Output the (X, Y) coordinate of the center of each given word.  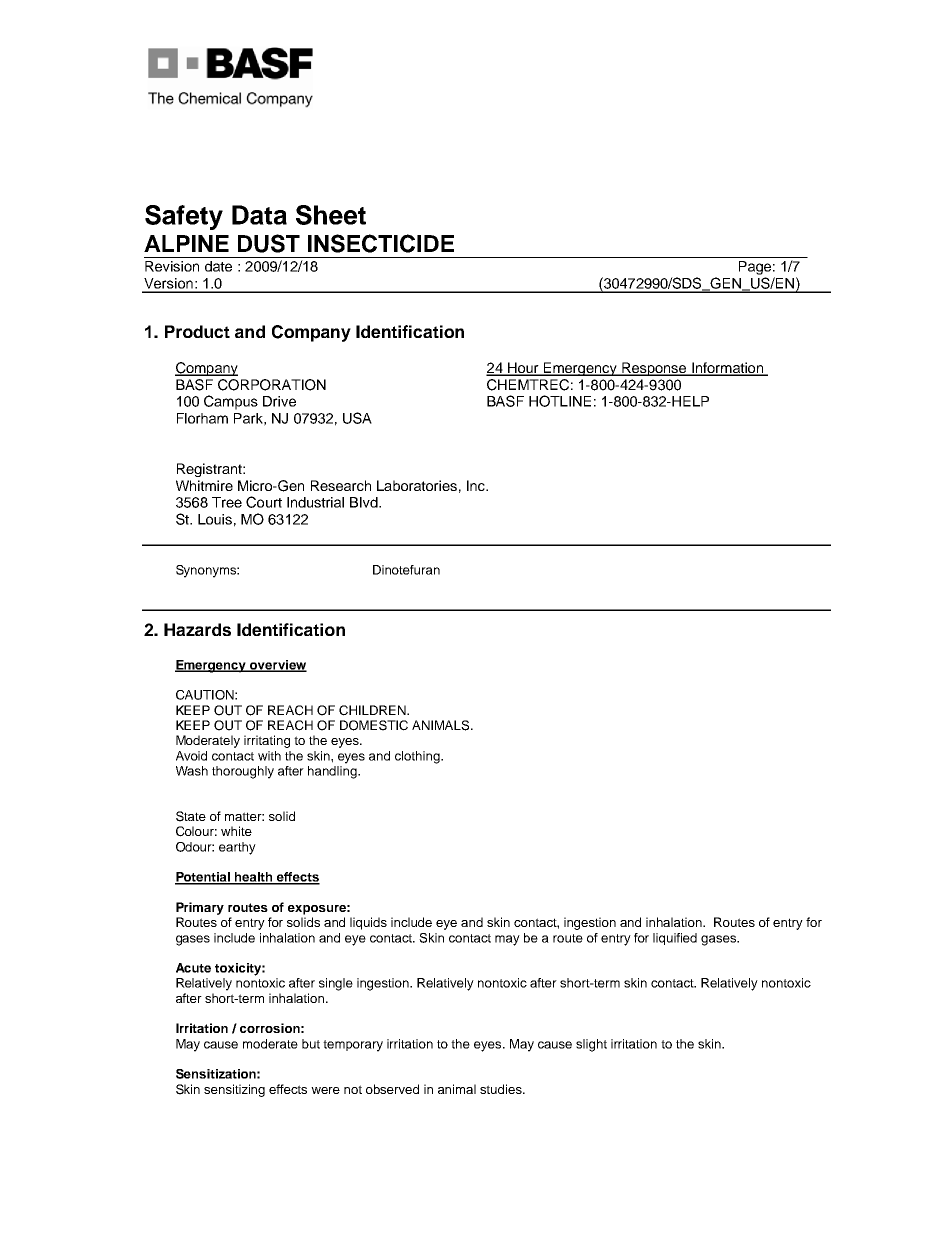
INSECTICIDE (381, 243)
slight (591, 1045)
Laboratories (417, 485)
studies (502, 1089)
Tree (227, 502)
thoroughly (243, 772)
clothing (418, 757)
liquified (675, 939)
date (218, 266)
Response (654, 369)
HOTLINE (560, 401)
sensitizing (234, 1090)
